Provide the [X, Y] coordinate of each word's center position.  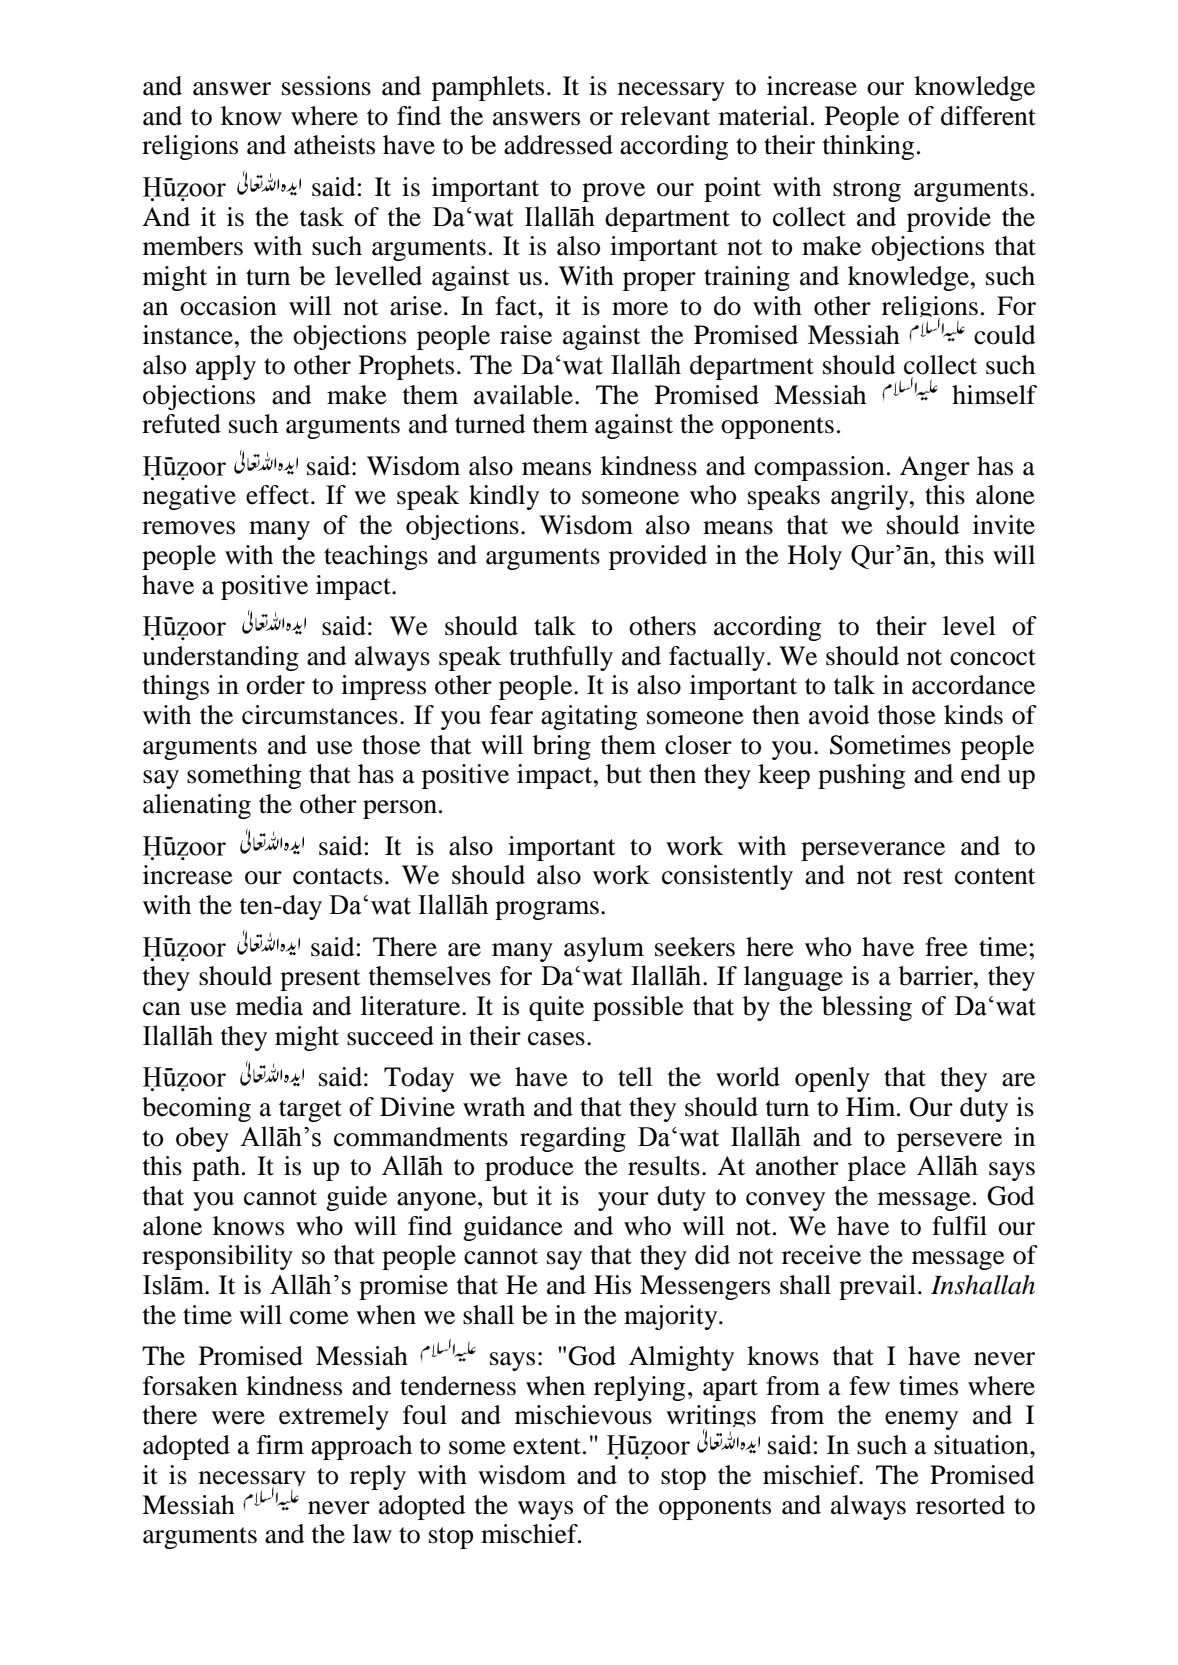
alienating [197, 806]
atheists [334, 145]
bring [562, 747]
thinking [868, 147]
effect [279, 495]
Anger [935, 468]
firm [280, 1444]
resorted [960, 1505]
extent [547, 1446]
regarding [573, 1139]
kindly [504, 497]
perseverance [873, 851]
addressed [558, 145]
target [310, 1111]
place [877, 1168]
